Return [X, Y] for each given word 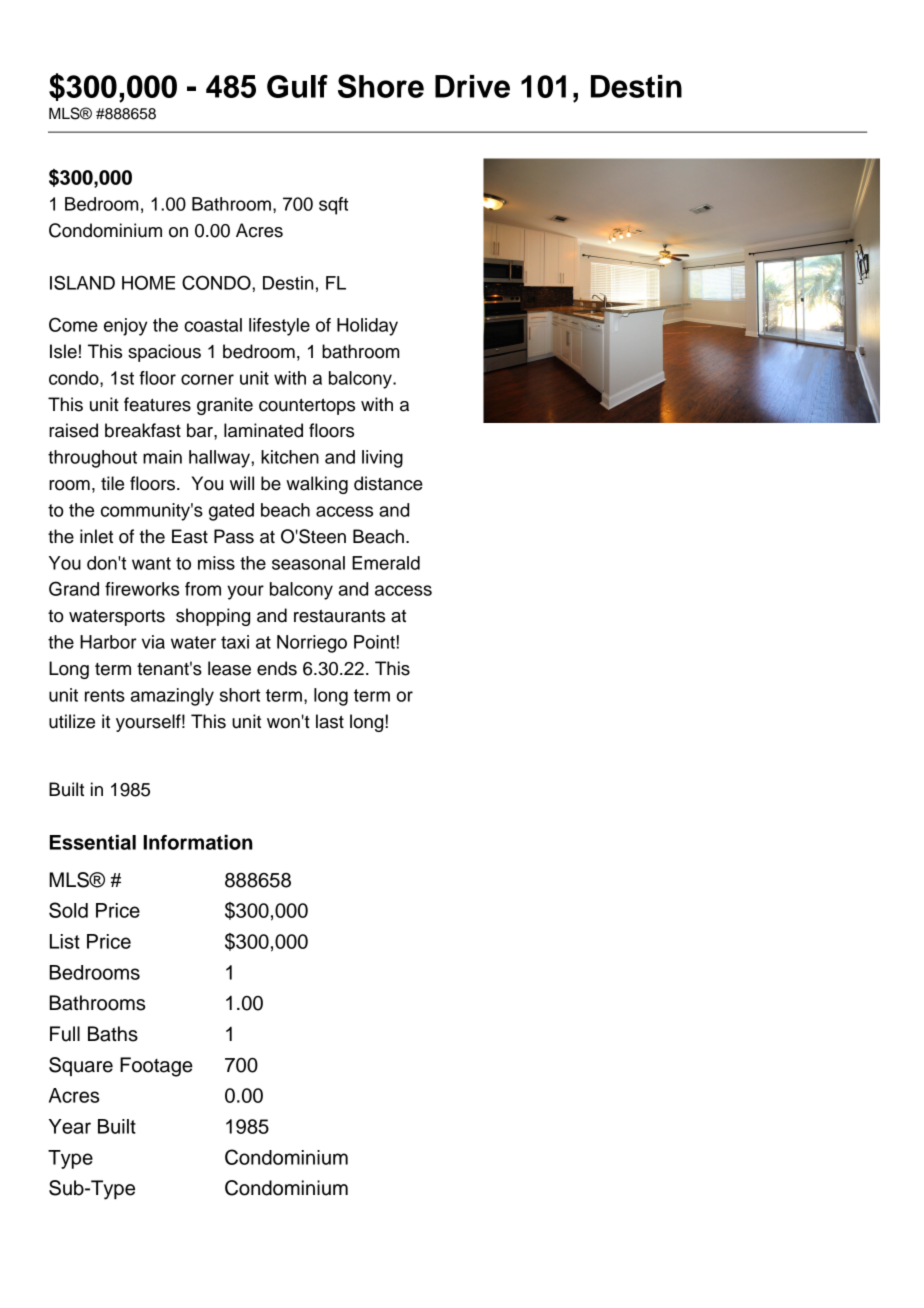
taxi [235, 642]
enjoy [126, 327]
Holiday [367, 327]
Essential [93, 842]
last [330, 721]
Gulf [297, 86]
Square [81, 1066]
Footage [156, 1067]
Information [198, 842]
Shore [381, 86]
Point [374, 642]
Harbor [108, 642]
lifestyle [279, 327]
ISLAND [82, 282]
